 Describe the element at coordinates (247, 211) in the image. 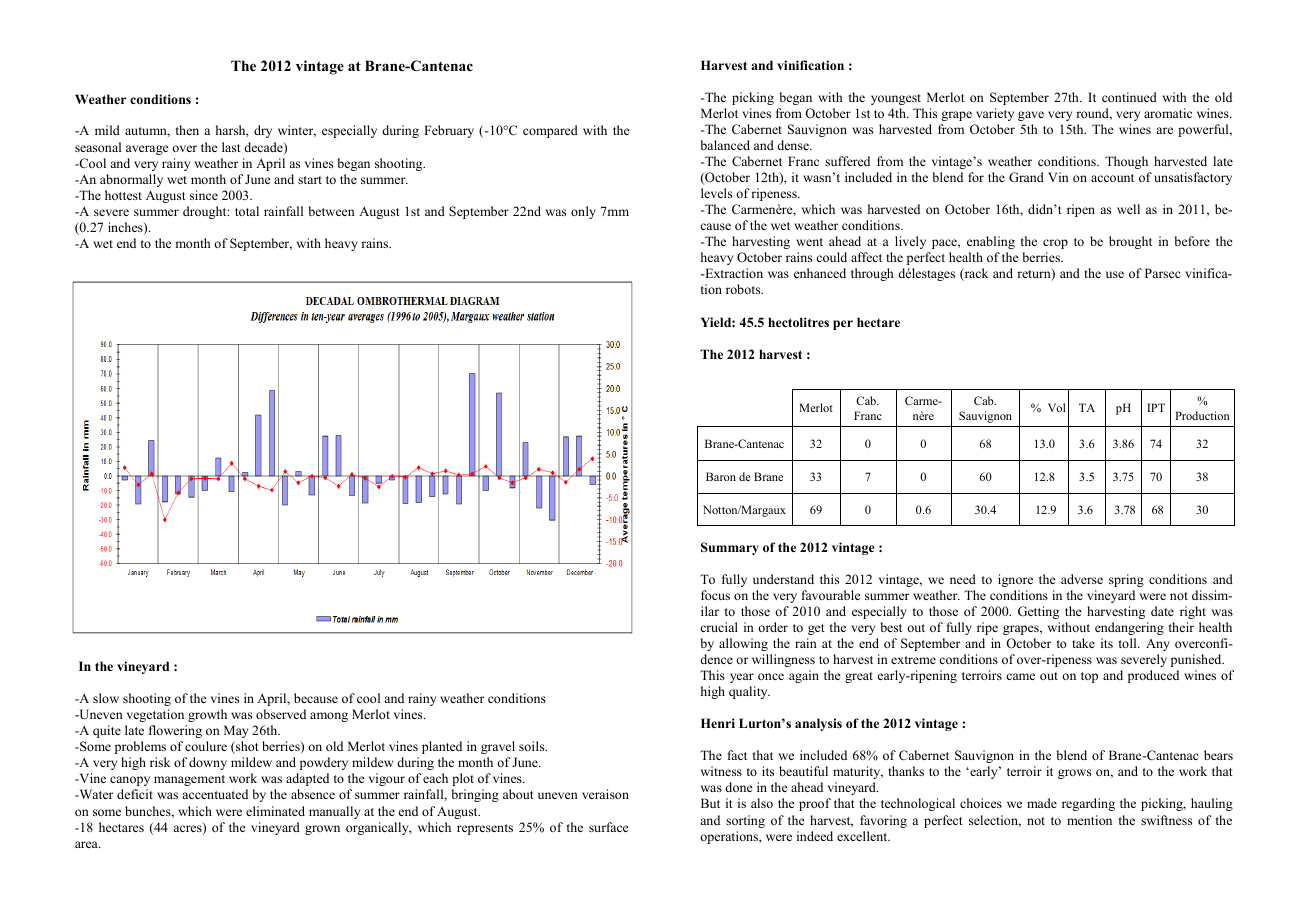

I see `total` at that location.
